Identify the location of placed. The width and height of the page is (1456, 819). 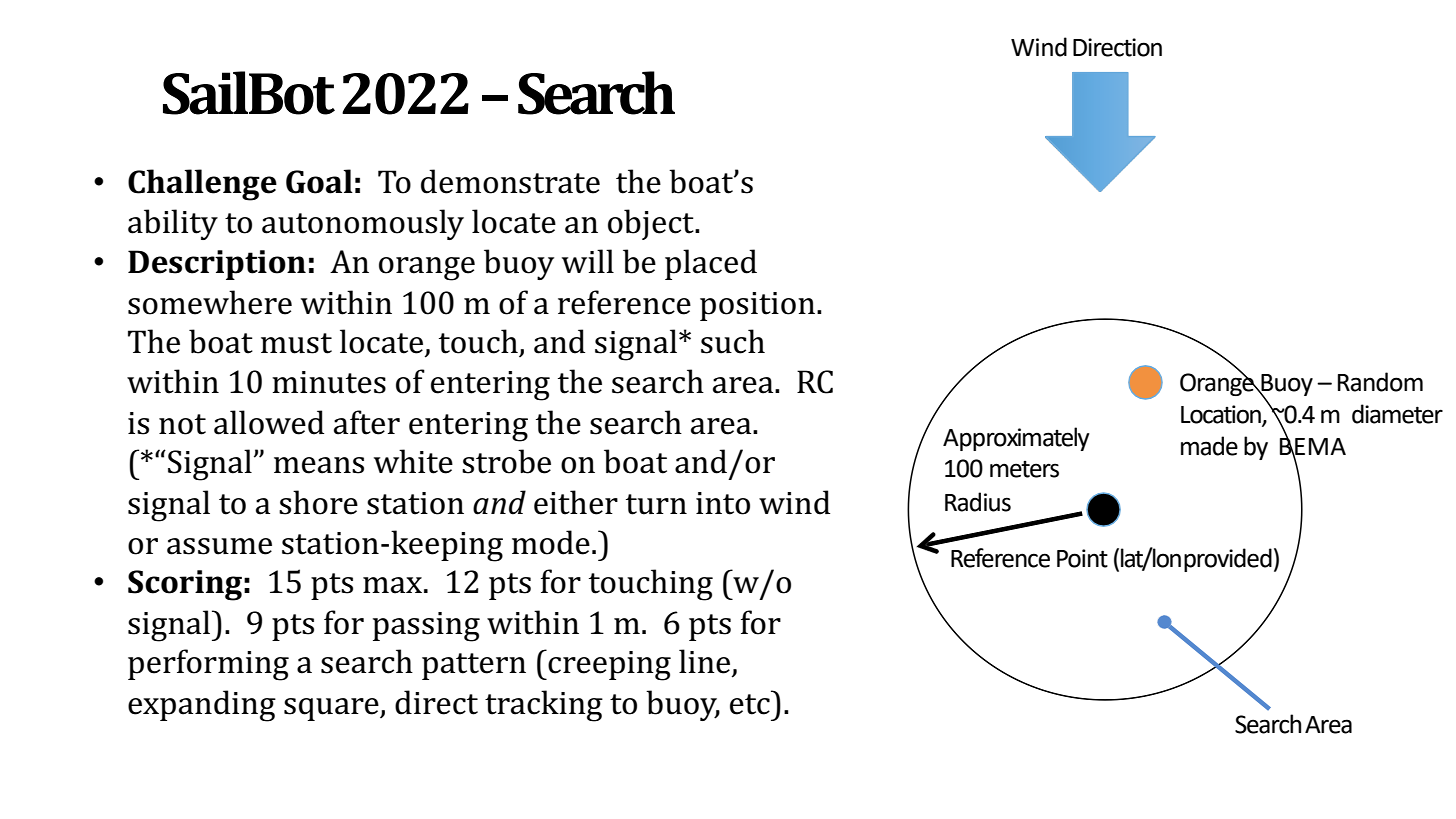
(711, 264).
